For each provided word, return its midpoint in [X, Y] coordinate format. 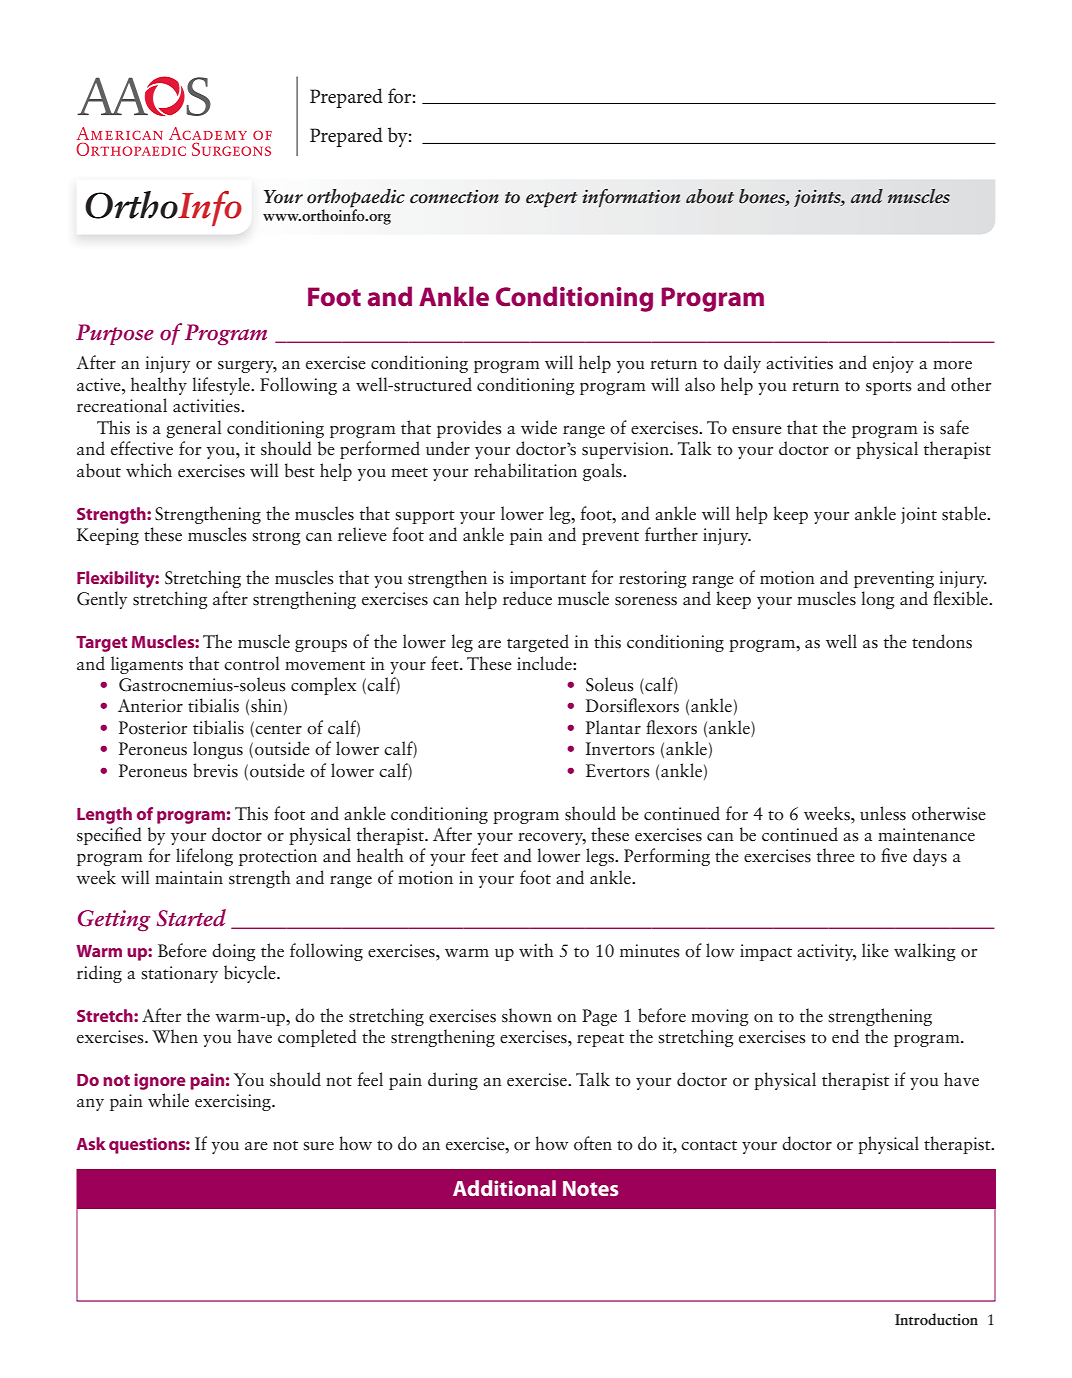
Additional [504, 1188]
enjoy [893, 364]
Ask [91, 1143]
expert [552, 200]
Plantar [613, 727]
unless [883, 813]
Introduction [936, 1319]
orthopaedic [356, 199]
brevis [215, 770]
